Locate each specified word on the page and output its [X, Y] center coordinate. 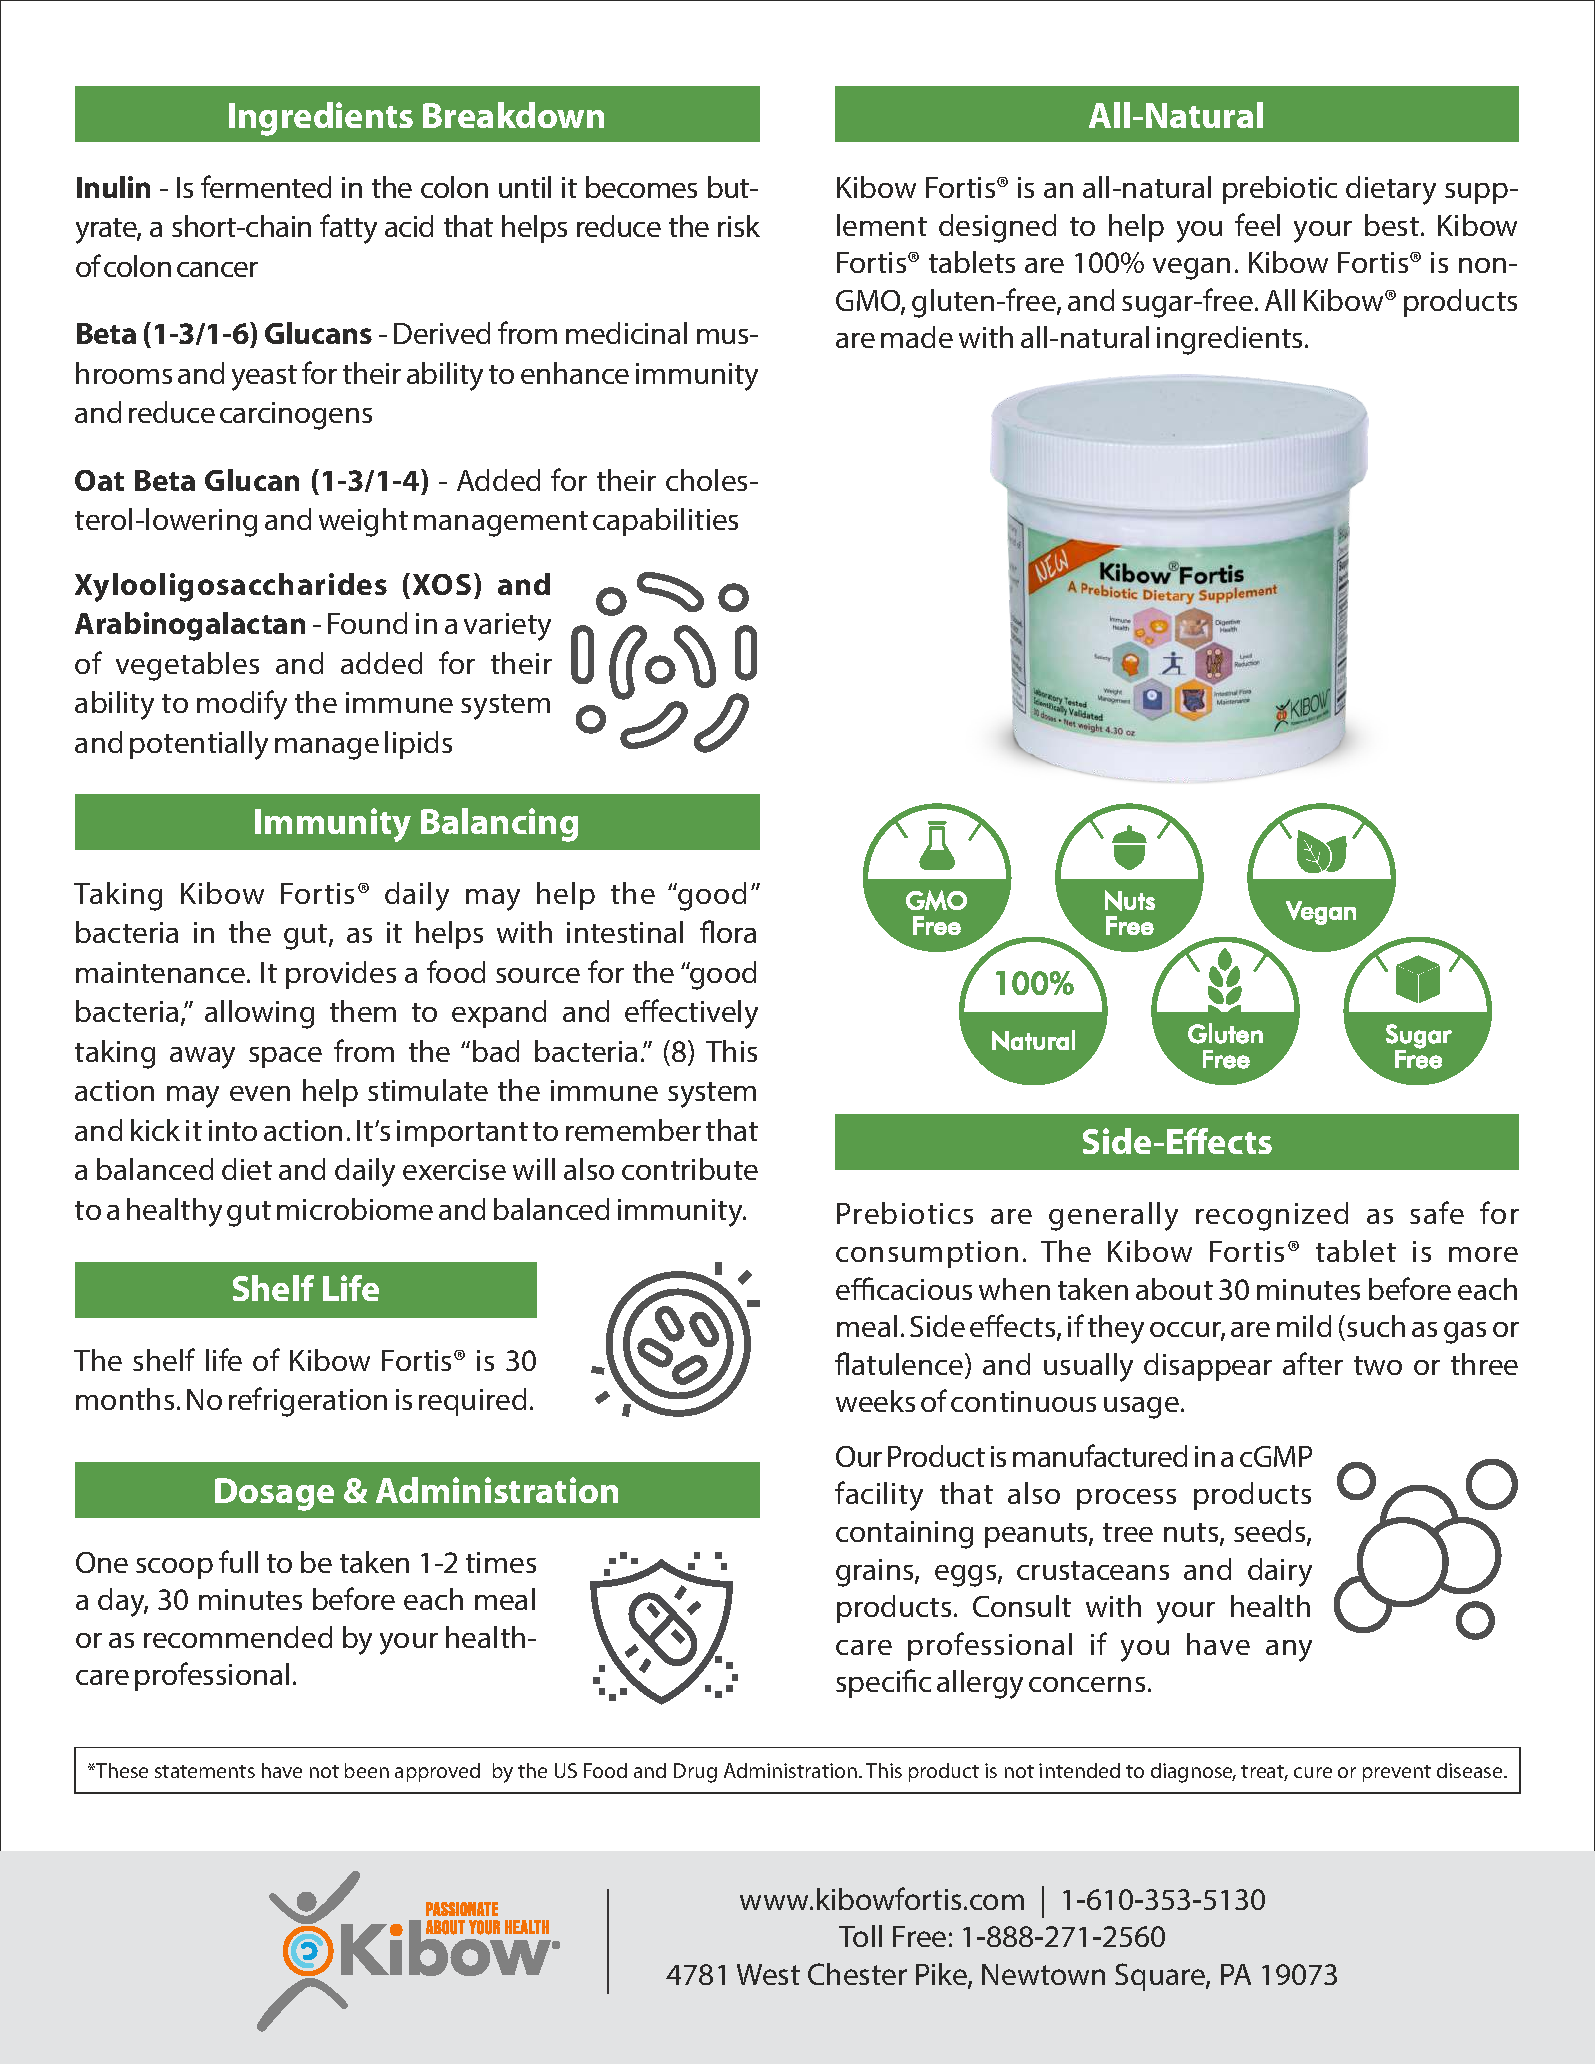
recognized [1272, 1216]
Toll [860, 1936]
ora [736, 935]
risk [739, 226]
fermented [266, 186]
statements [205, 1771]
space [285, 1057]
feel [1257, 224]
